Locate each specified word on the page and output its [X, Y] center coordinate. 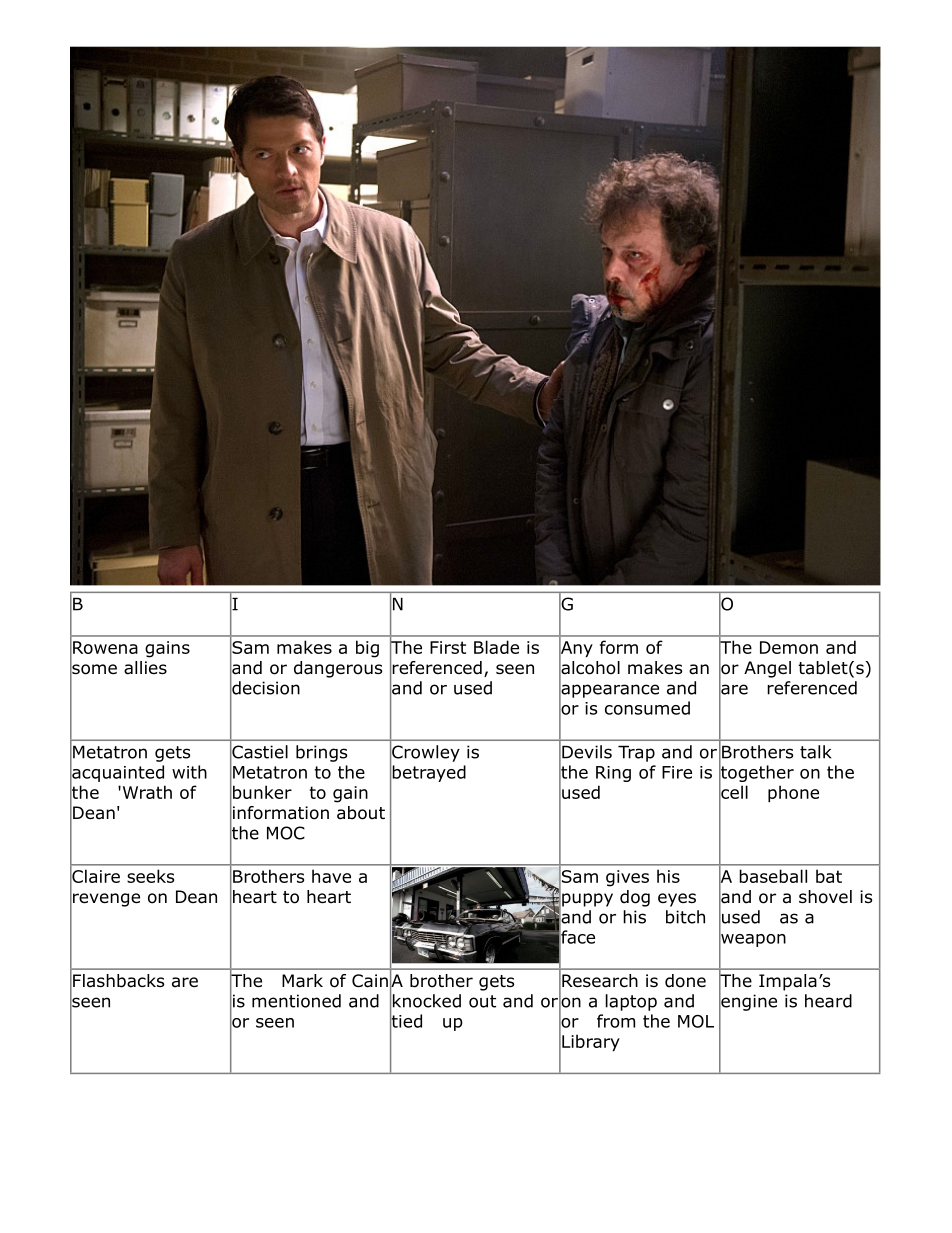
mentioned [296, 1001]
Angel [767, 669]
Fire [677, 772]
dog [635, 898]
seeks [150, 876]
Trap [636, 753]
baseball [773, 876]
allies [145, 668]
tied [406, 1021]
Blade [496, 647]
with [189, 772]
